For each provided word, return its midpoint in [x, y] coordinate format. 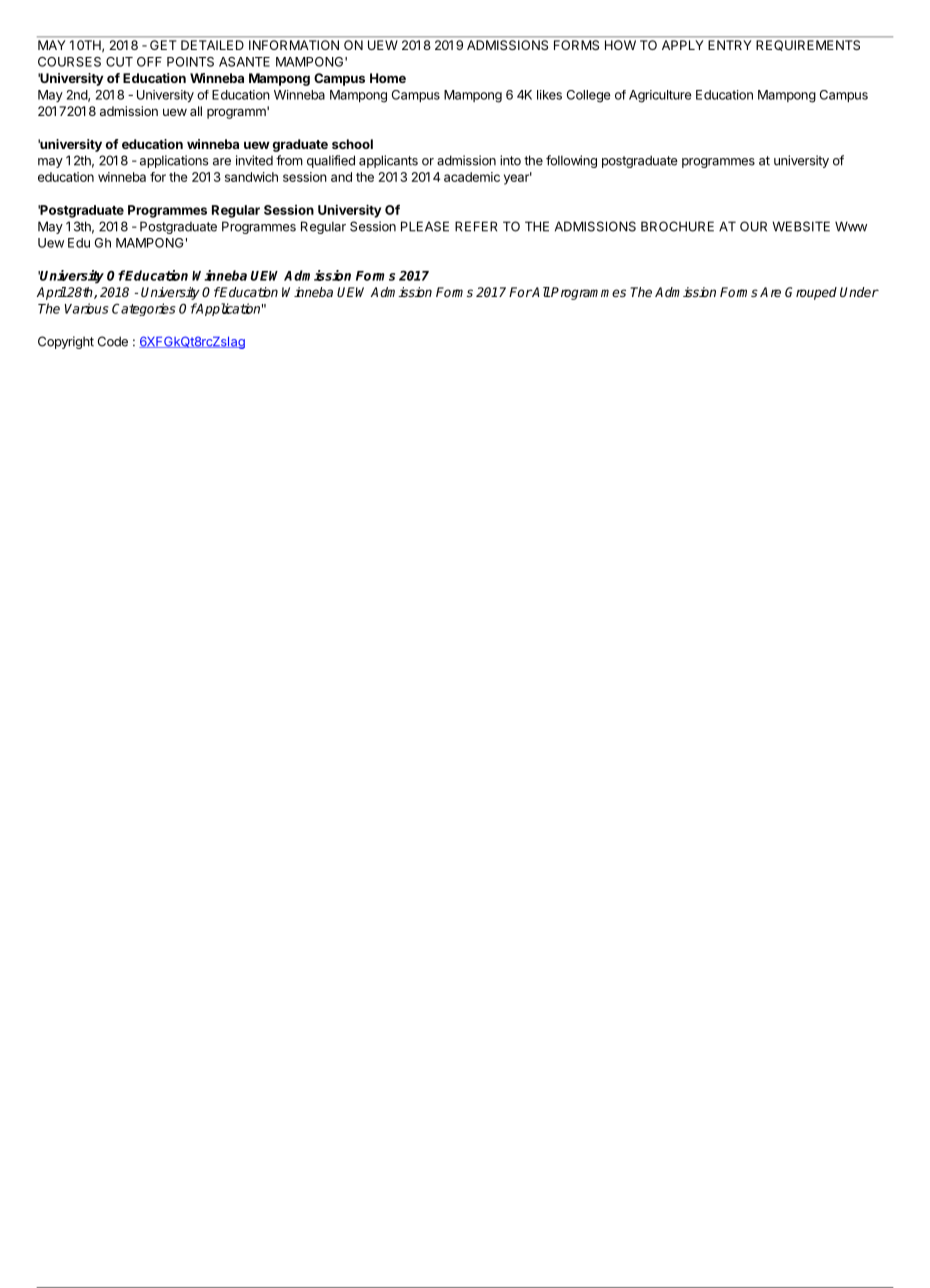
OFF [149, 62]
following [571, 161]
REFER [476, 226]
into [510, 160]
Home [388, 78]
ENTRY [729, 45]
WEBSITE [801, 226]
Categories [143, 309]
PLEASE [425, 226]
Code [113, 341]
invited [254, 160]
